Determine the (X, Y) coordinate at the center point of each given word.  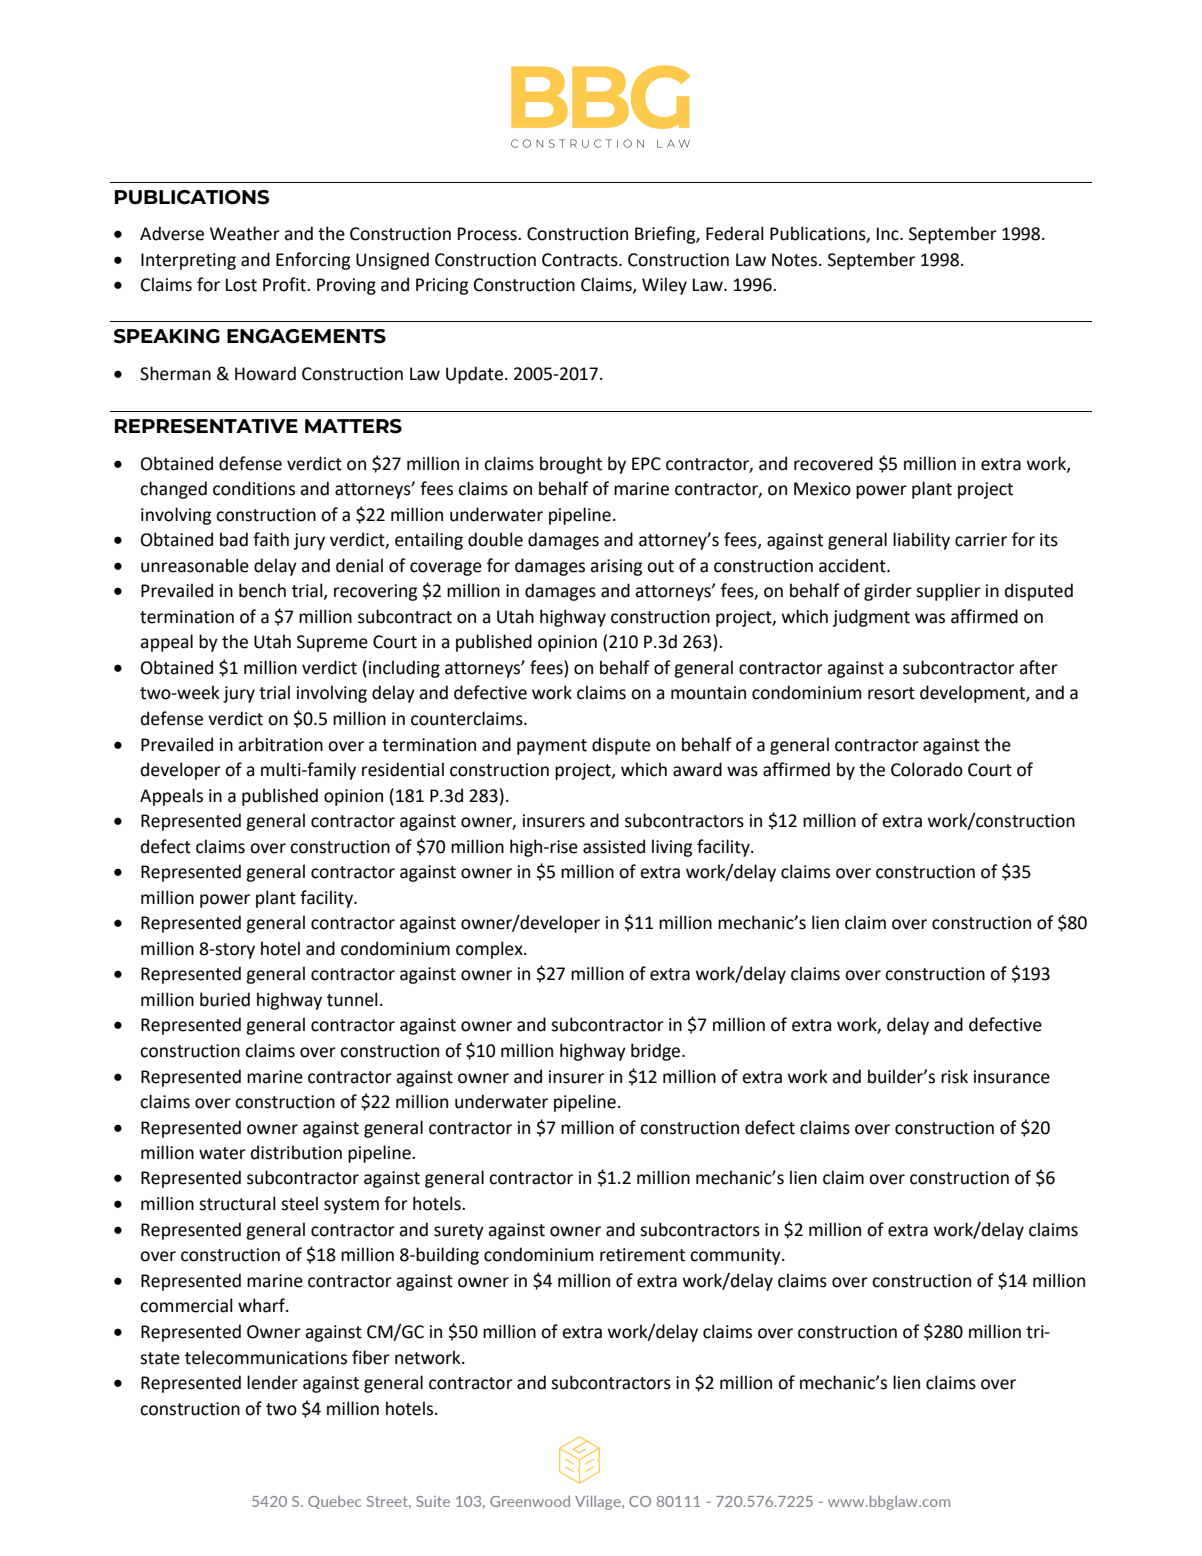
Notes (796, 260)
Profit (285, 284)
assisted (614, 846)
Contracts (581, 260)
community (736, 1256)
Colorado (927, 769)
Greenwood (530, 1501)
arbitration (280, 744)
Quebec (334, 1502)
